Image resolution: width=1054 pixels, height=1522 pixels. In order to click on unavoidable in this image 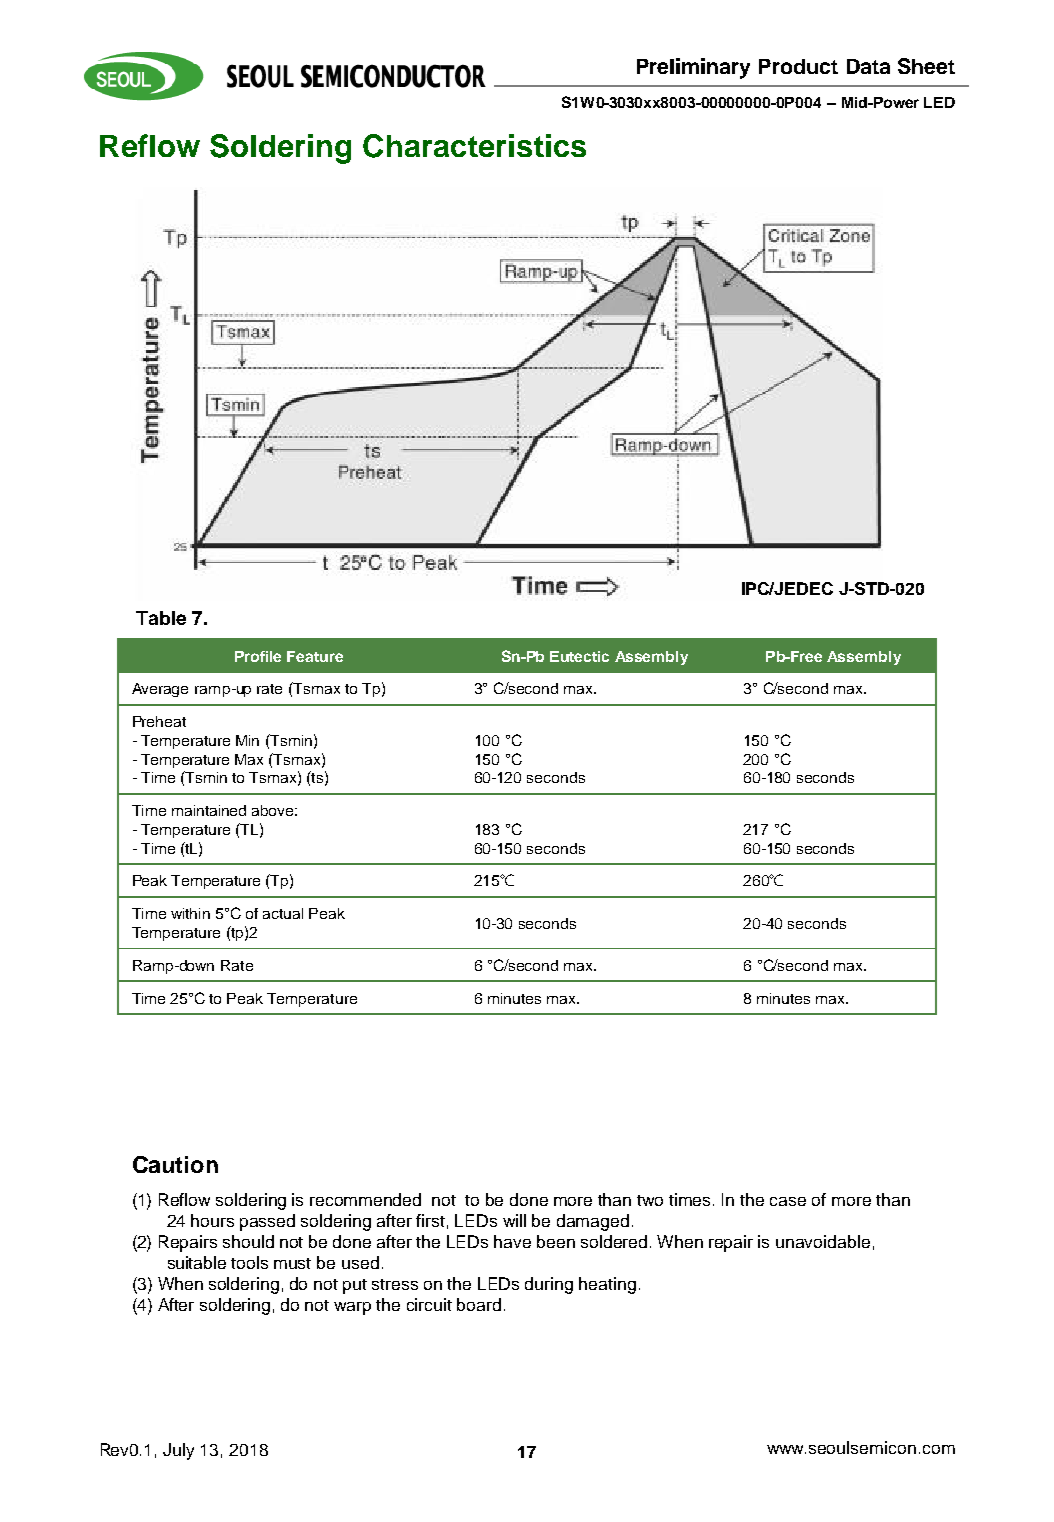, I will do `click(823, 1241)`.
